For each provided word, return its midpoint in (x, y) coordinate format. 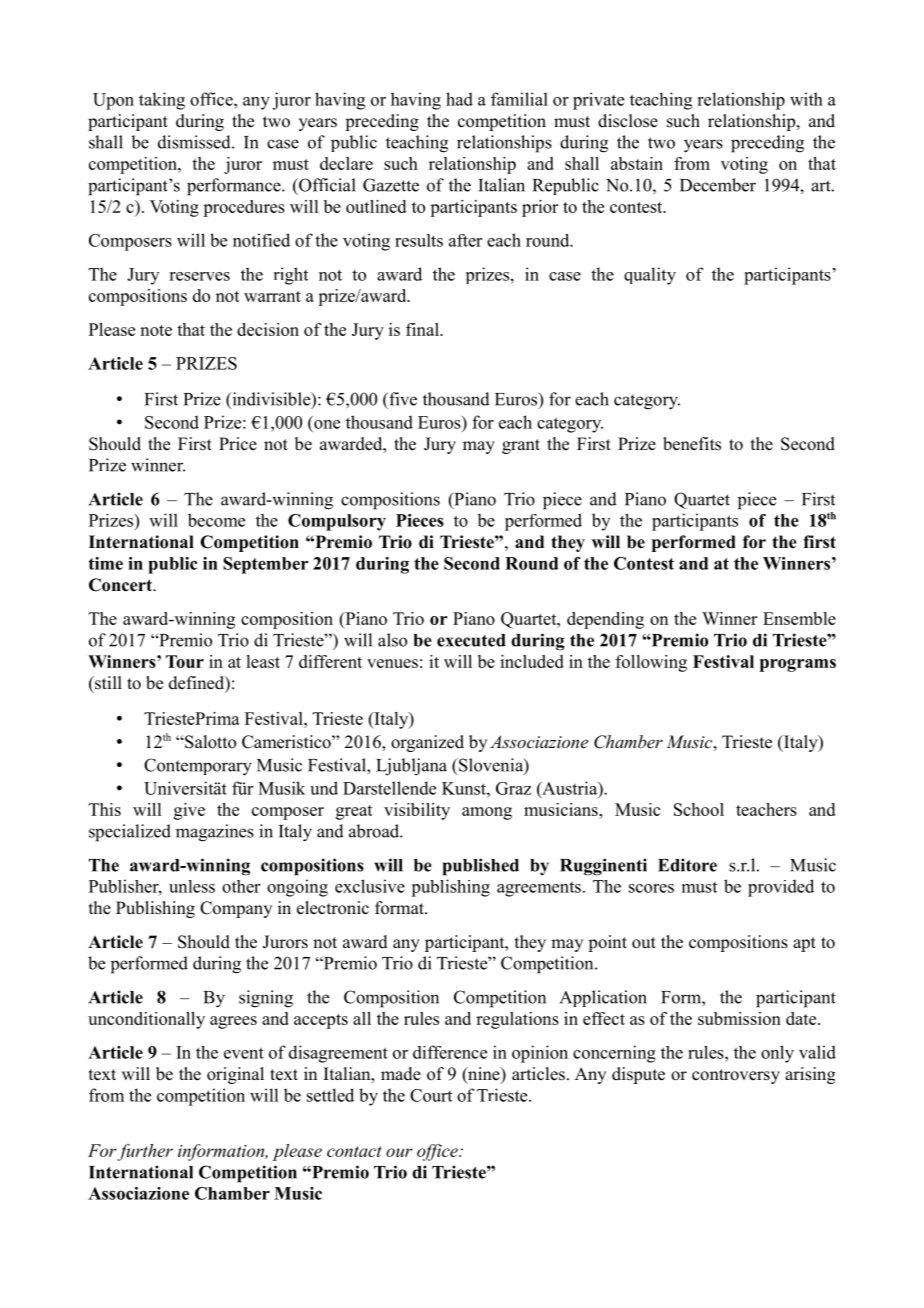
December (718, 185)
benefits (692, 444)
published (481, 867)
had (459, 99)
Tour (185, 661)
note (156, 330)
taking (162, 101)
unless (192, 886)
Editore (687, 865)
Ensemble (799, 618)
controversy (736, 1076)
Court (431, 1095)
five (402, 399)
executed (471, 640)
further (144, 1152)
